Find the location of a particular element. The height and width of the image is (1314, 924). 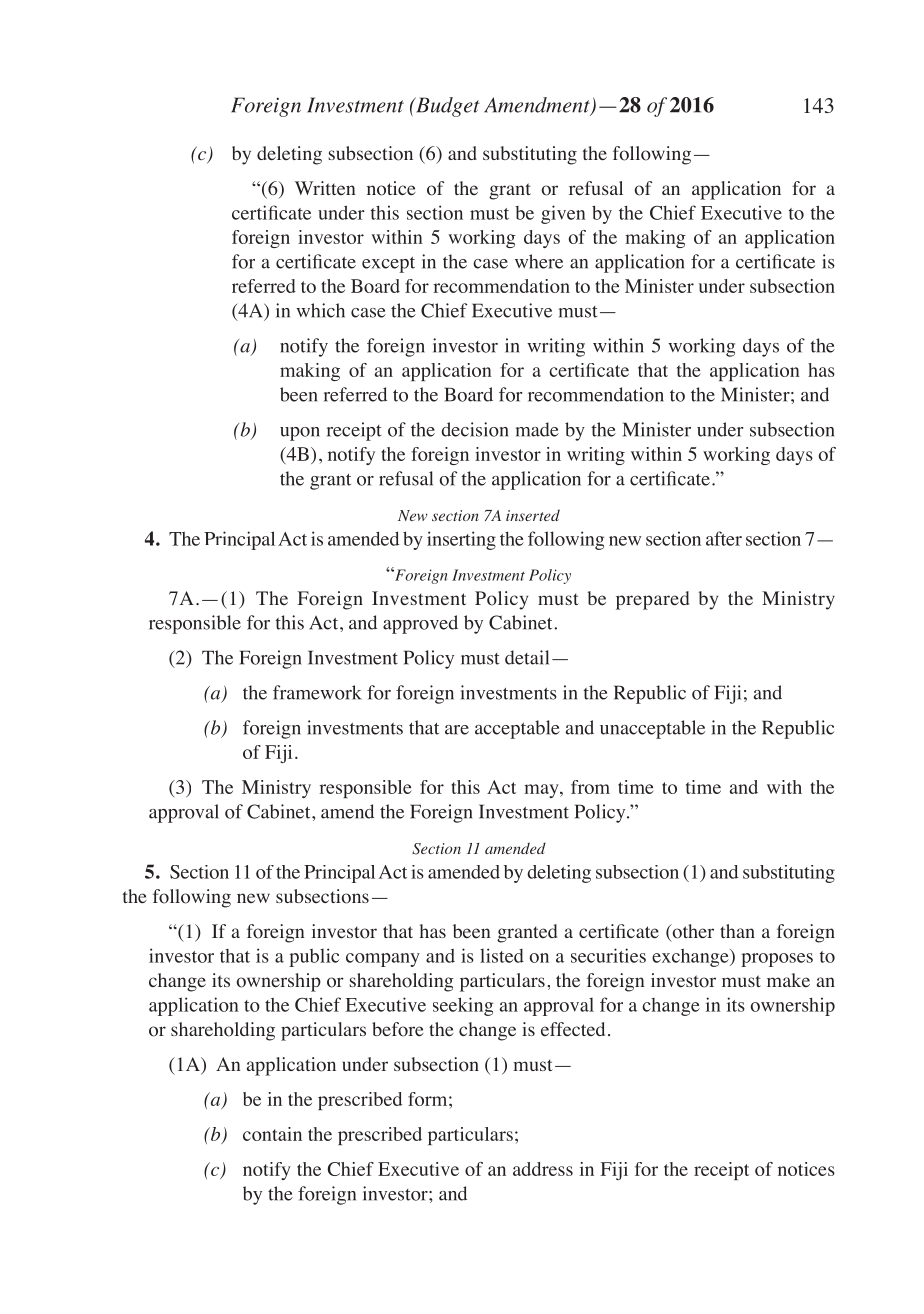

given is located at coordinates (563, 214).
